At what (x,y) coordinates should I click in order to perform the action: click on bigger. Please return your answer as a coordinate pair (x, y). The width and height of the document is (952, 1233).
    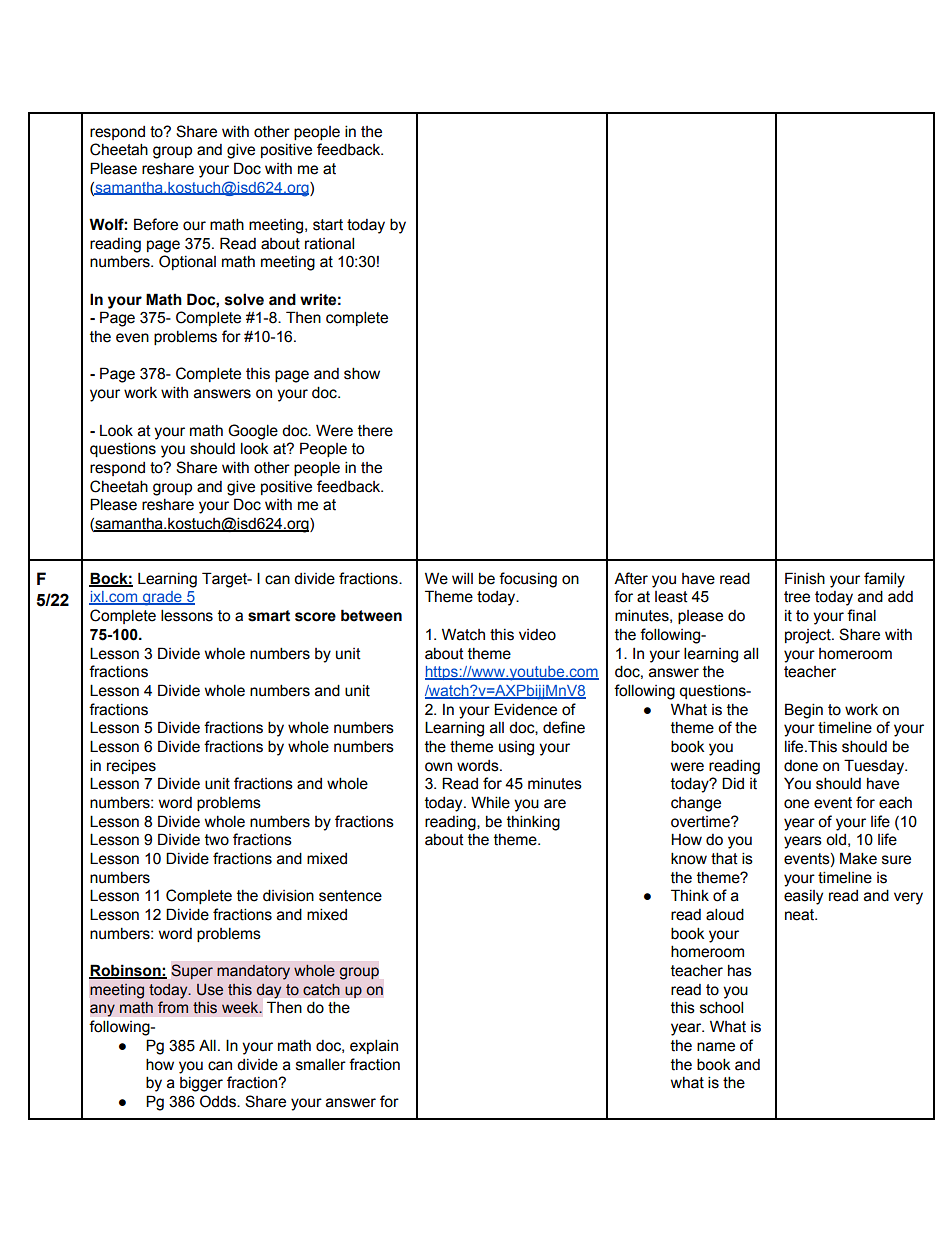
    Looking at the image, I should click on (201, 1084).
